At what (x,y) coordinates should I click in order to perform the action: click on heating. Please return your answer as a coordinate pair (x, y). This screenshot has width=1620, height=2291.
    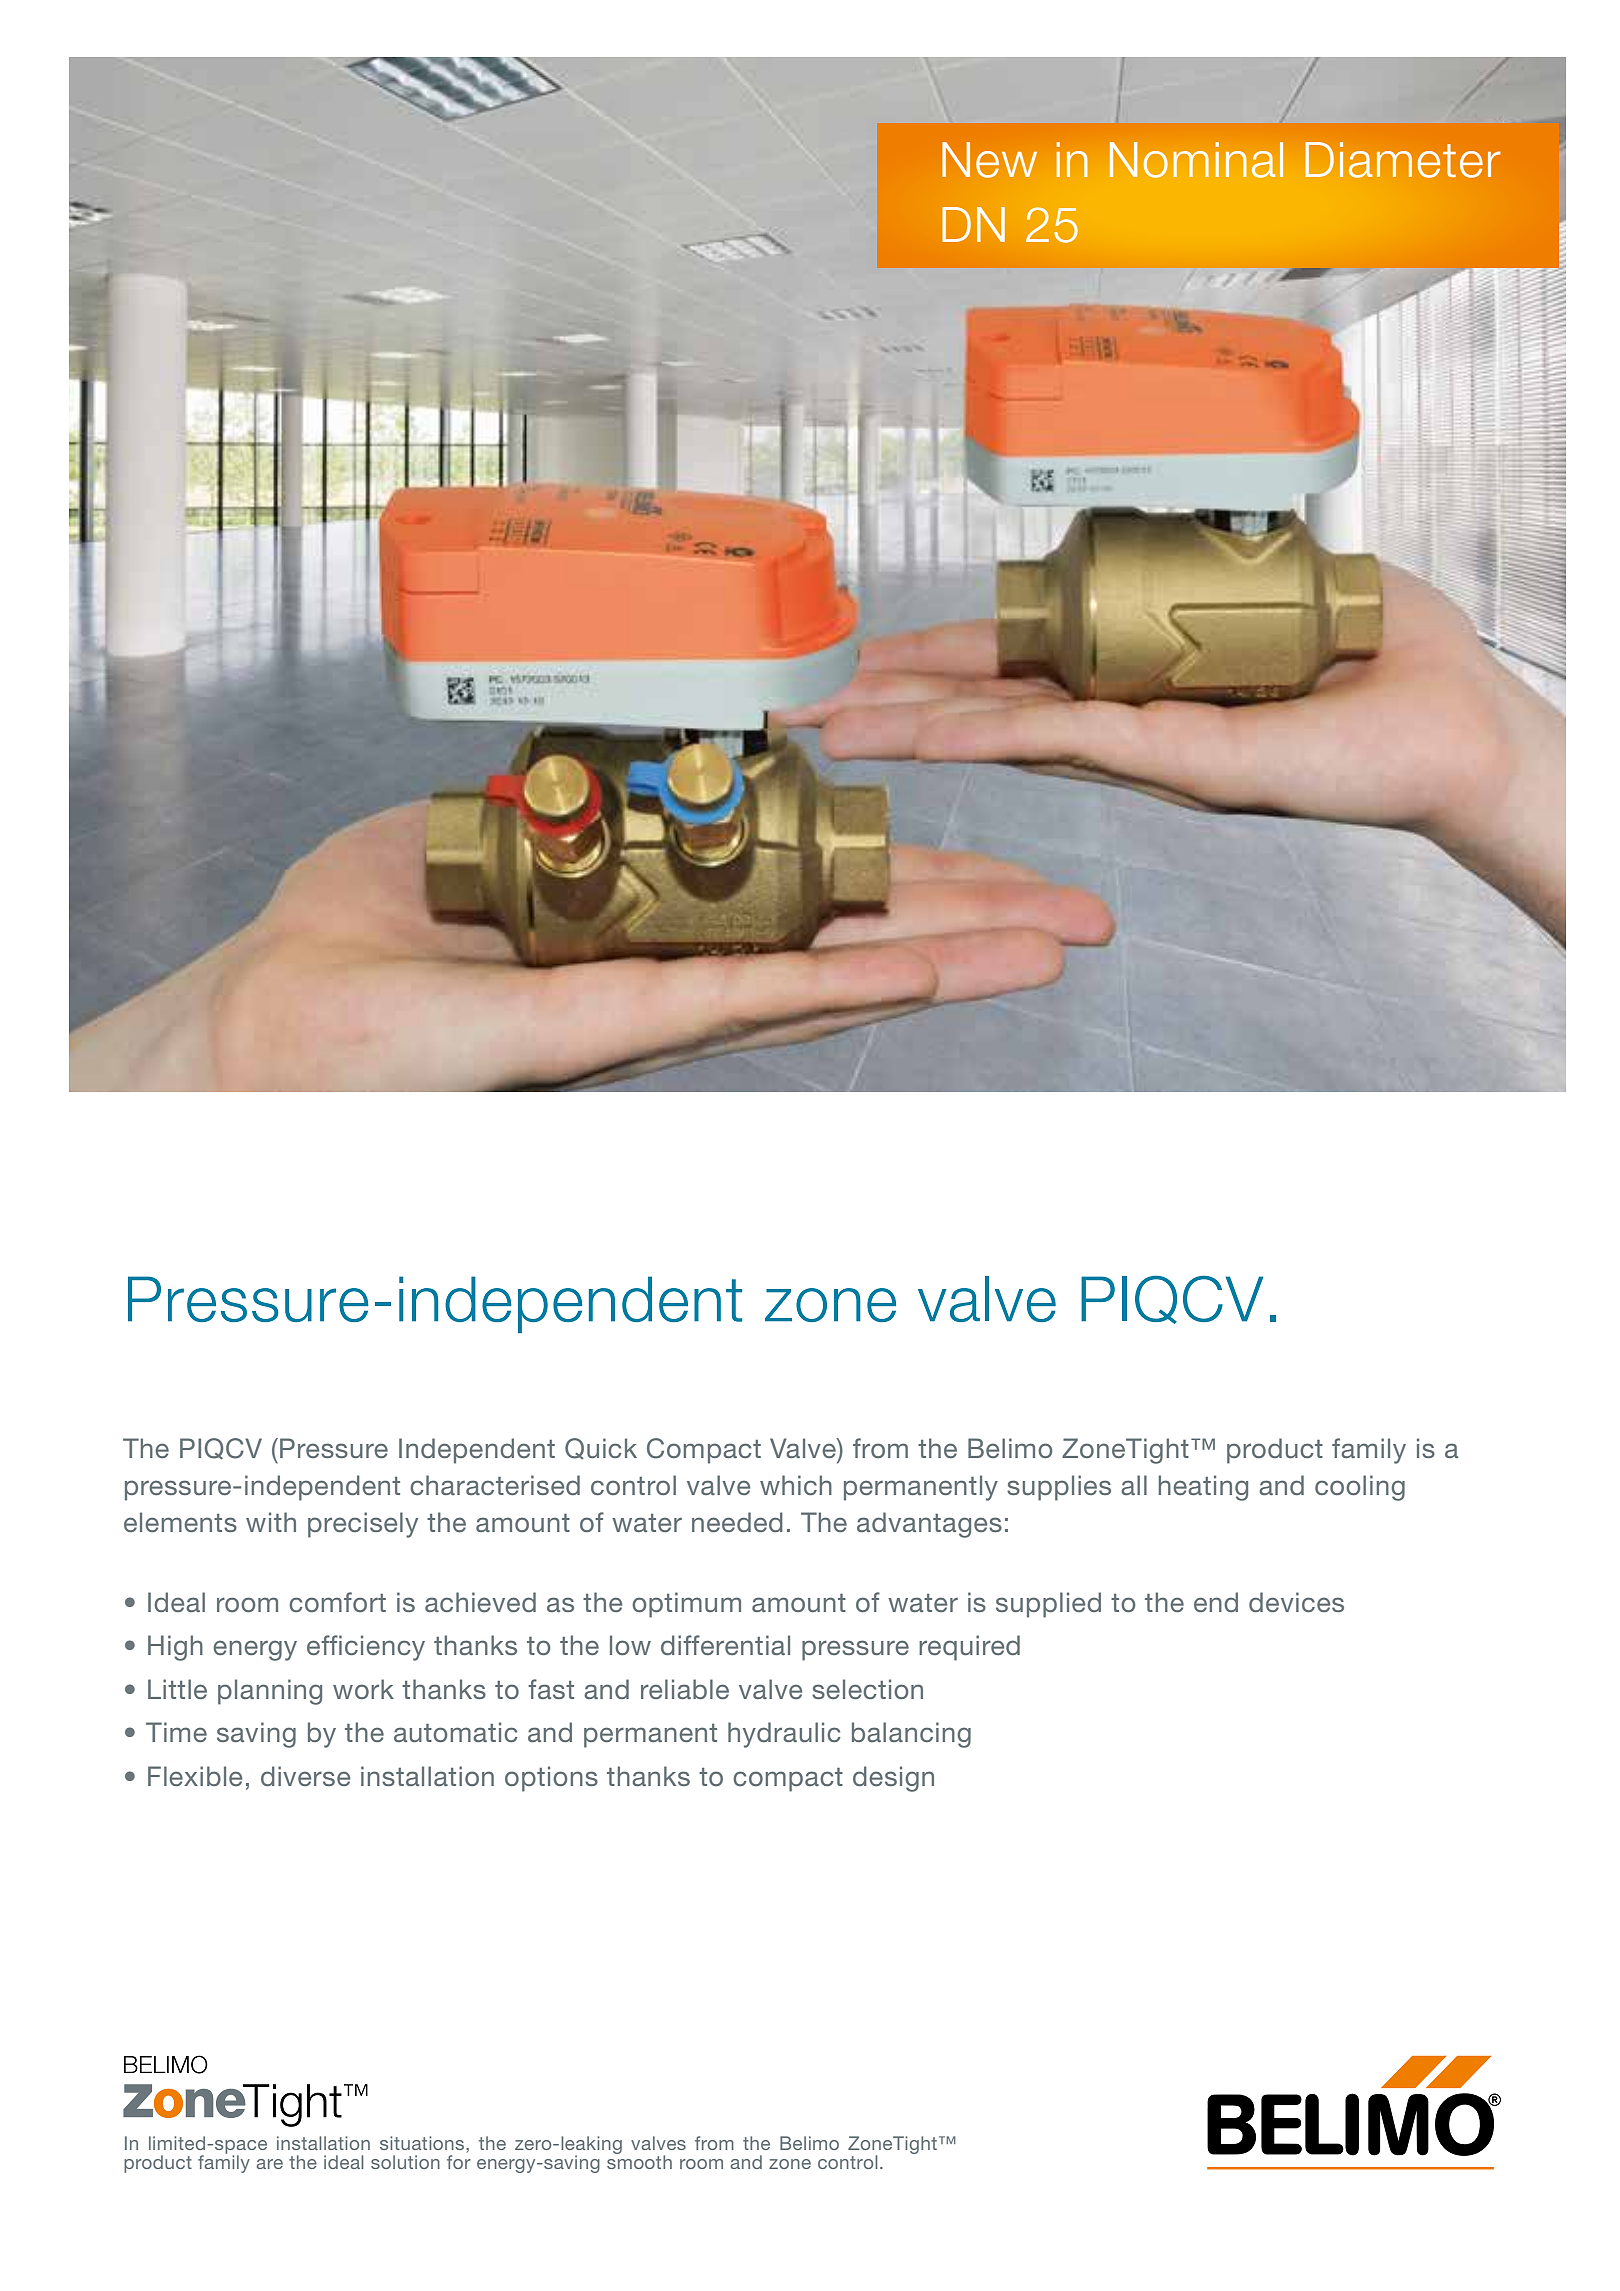
    Looking at the image, I should click on (1203, 1488).
